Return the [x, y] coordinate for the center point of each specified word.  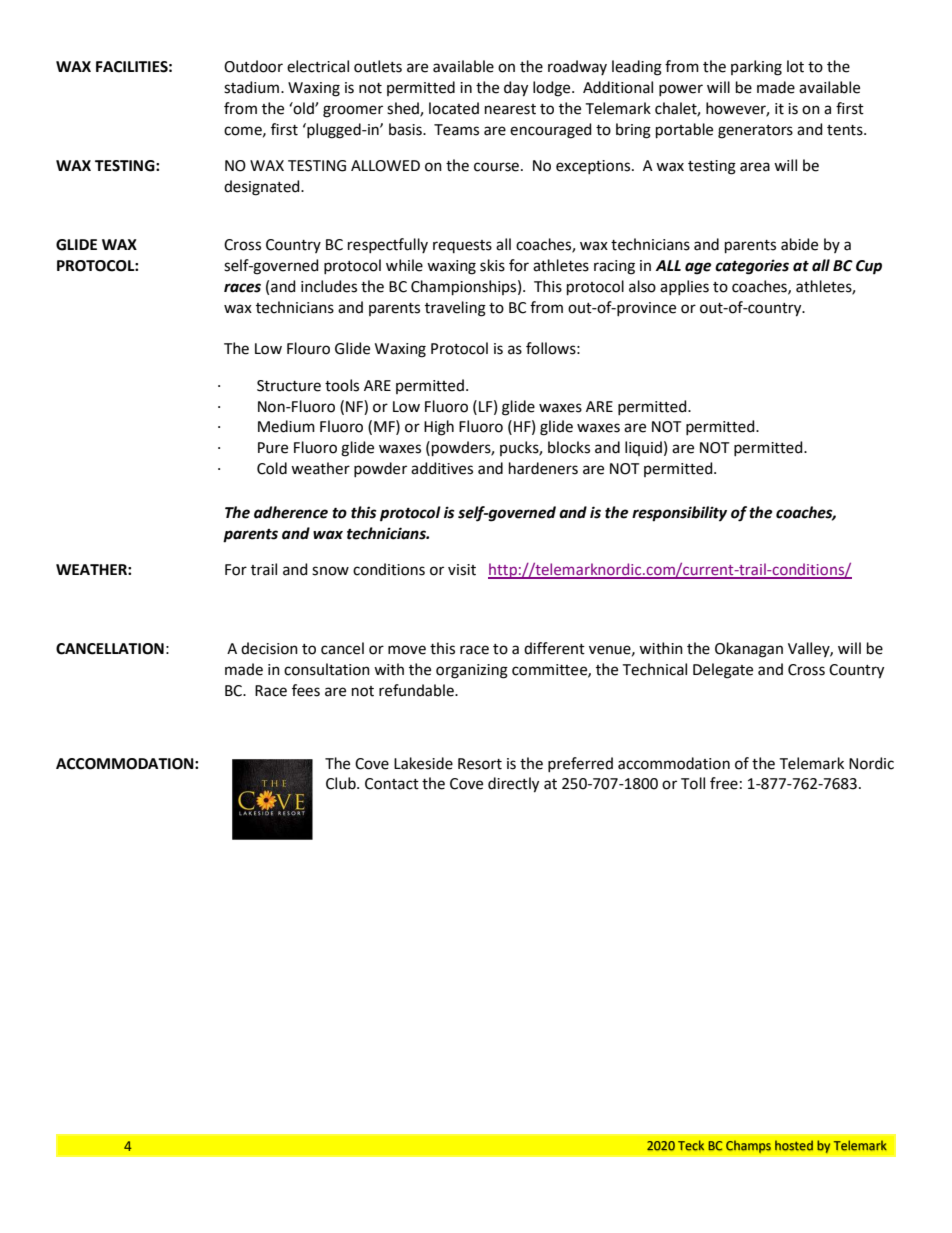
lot [795, 66]
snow [330, 571]
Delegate [723, 671]
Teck [691, 1145]
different [554, 648]
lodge [553, 89]
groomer [353, 111]
